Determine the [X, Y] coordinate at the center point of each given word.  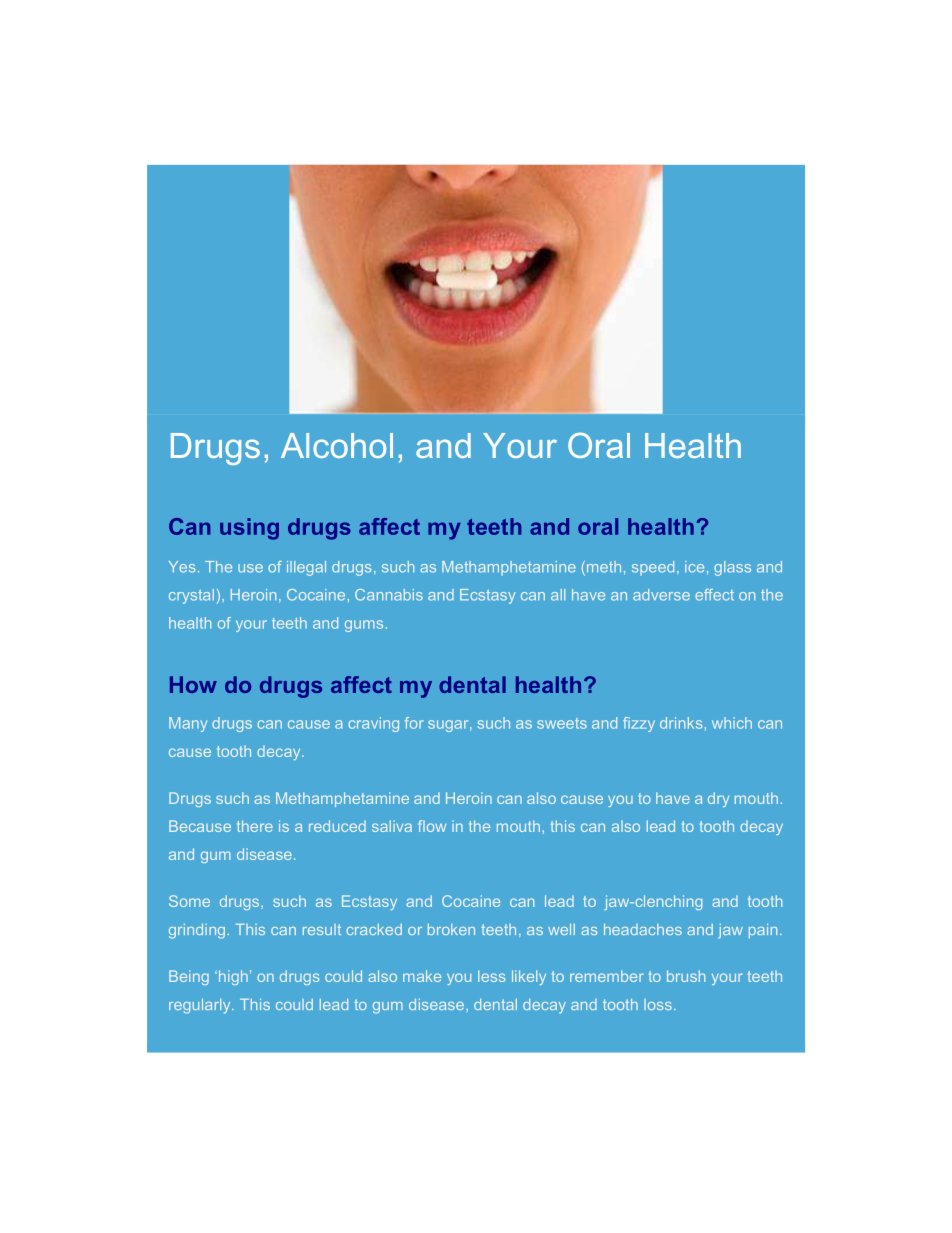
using [249, 529]
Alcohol [337, 445]
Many [188, 724]
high [232, 977]
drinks [681, 723]
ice [694, 567]
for [414, 723]
